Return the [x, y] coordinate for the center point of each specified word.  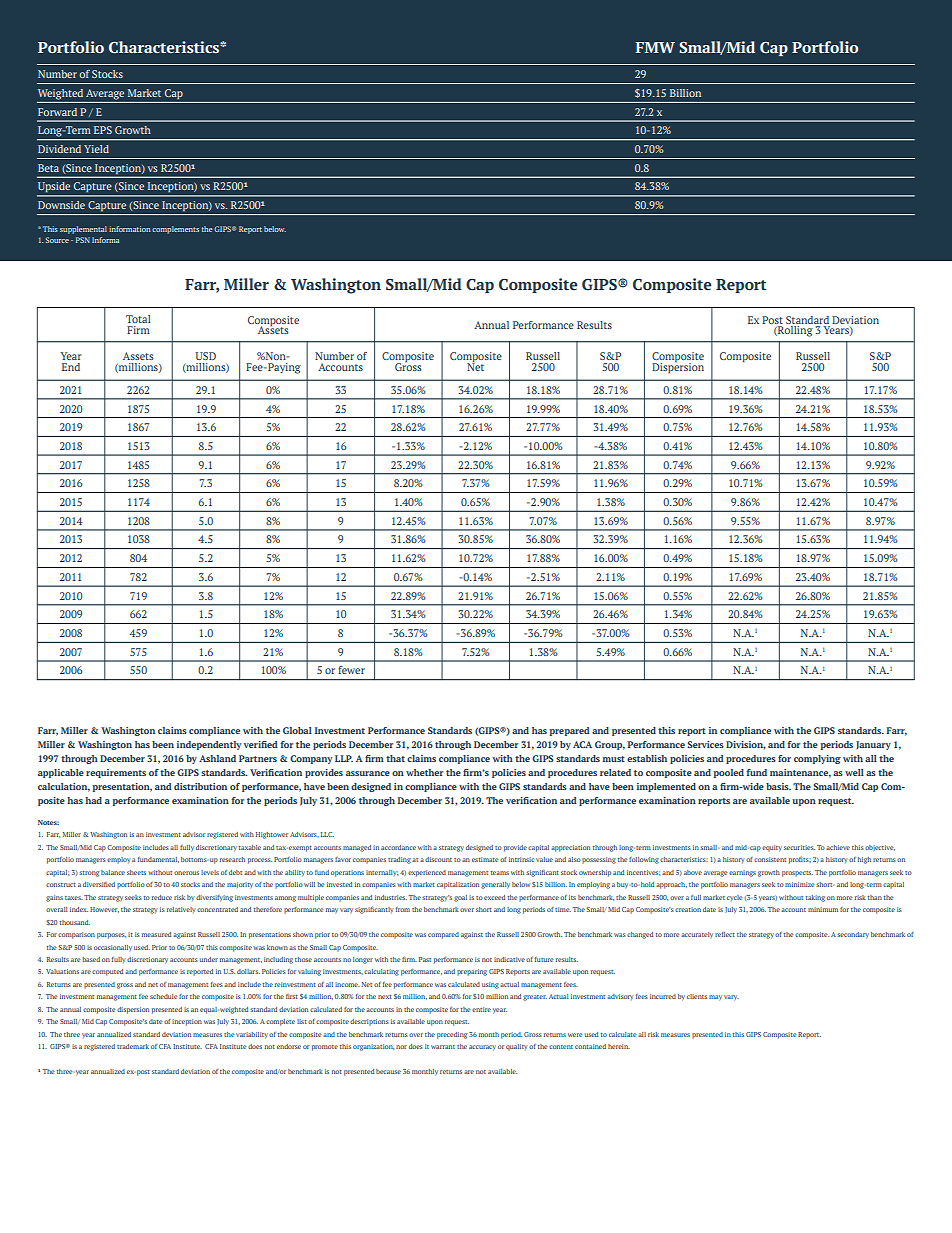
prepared [570, 731]
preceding [452, 1035]
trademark [133, 1046]
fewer [351, 670]
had [93, 800]
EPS [103, 130]
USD [205, 356]
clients [697, 996]
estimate [485, 859]
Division [746, 745]
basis [778, 786]
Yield [96, 149]
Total [138, 319]
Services [705, 744]
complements [175, 230]
